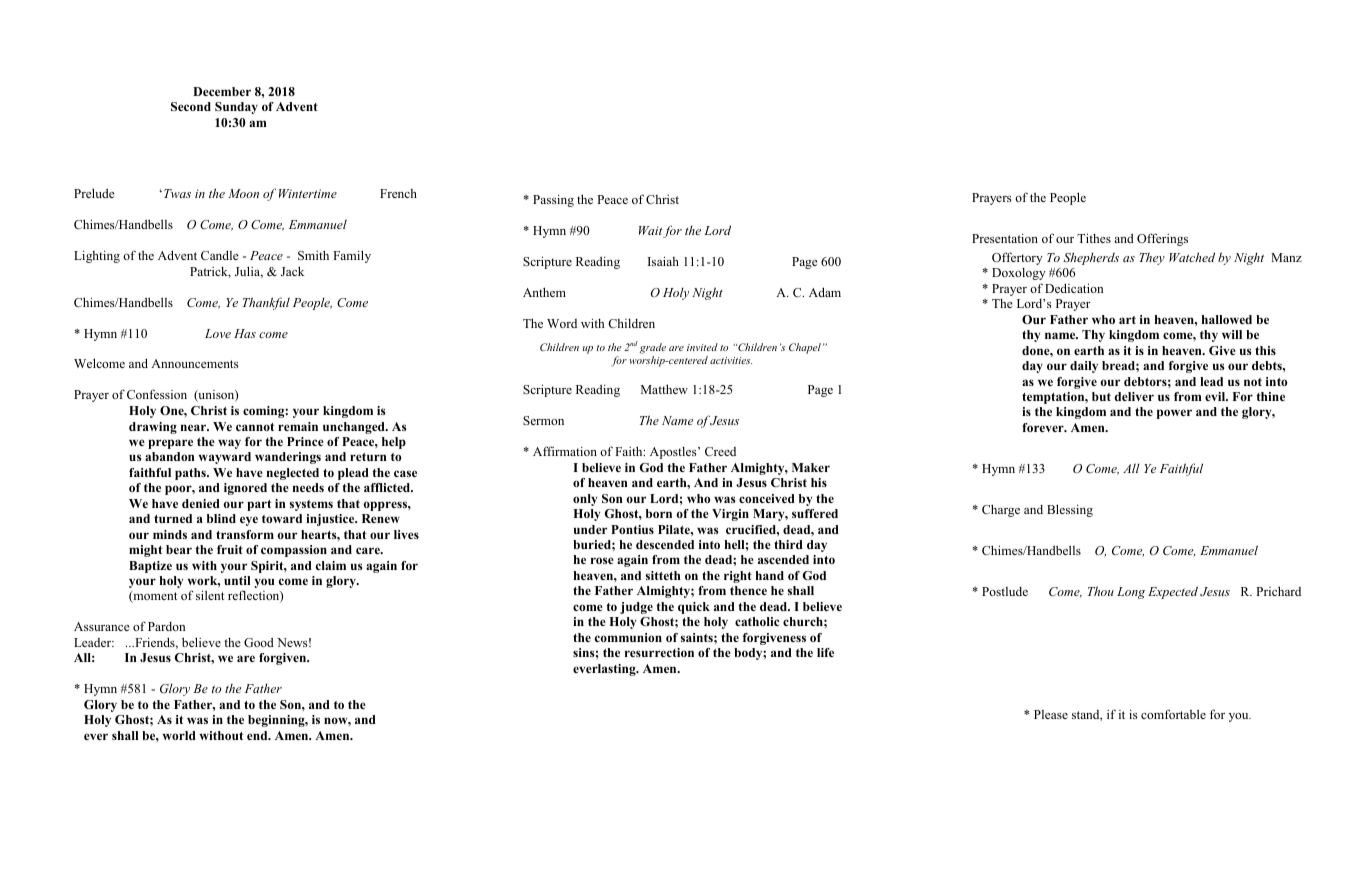  I want to click on fruit, so click(230, 549).
